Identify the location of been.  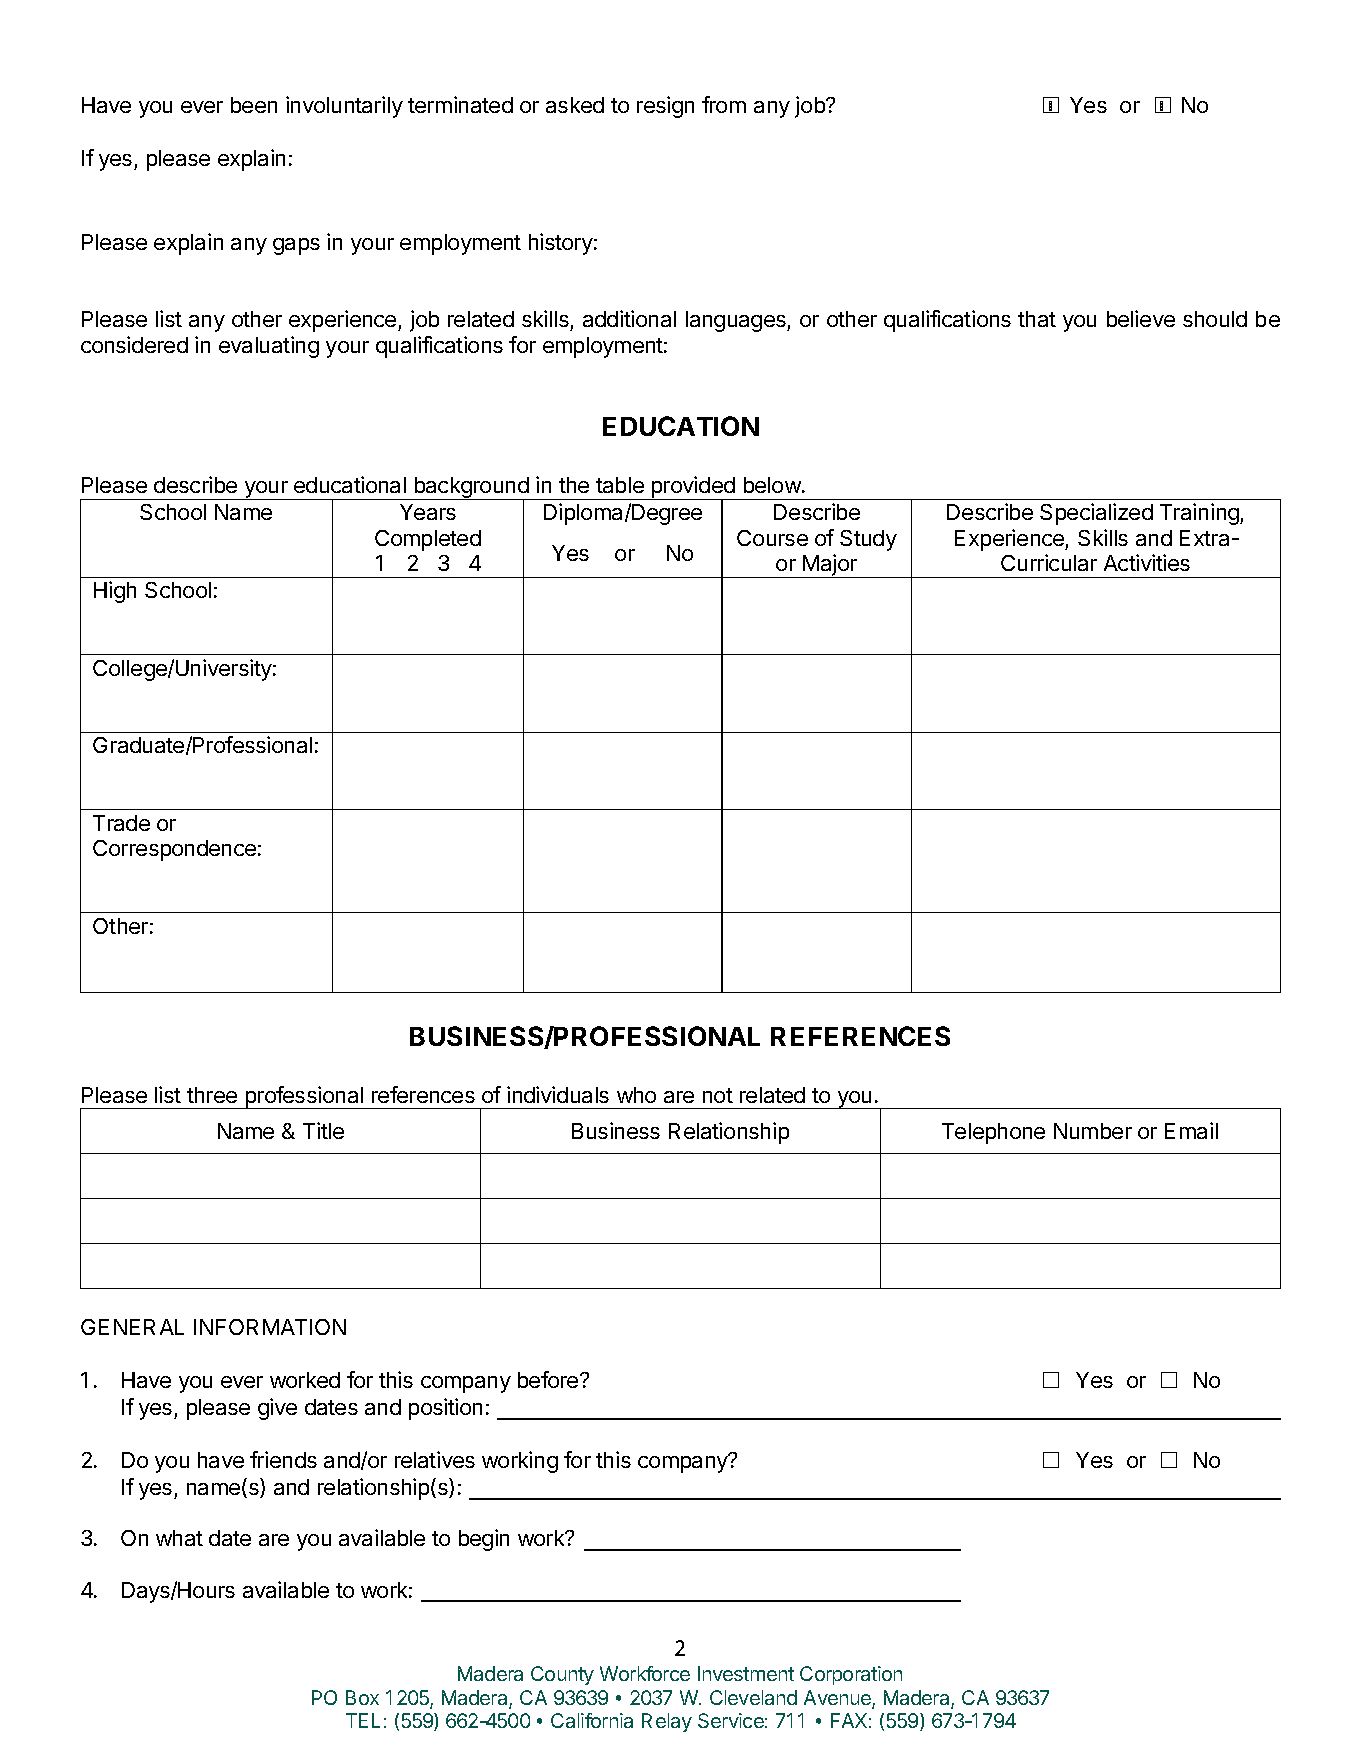
(254, 105).
